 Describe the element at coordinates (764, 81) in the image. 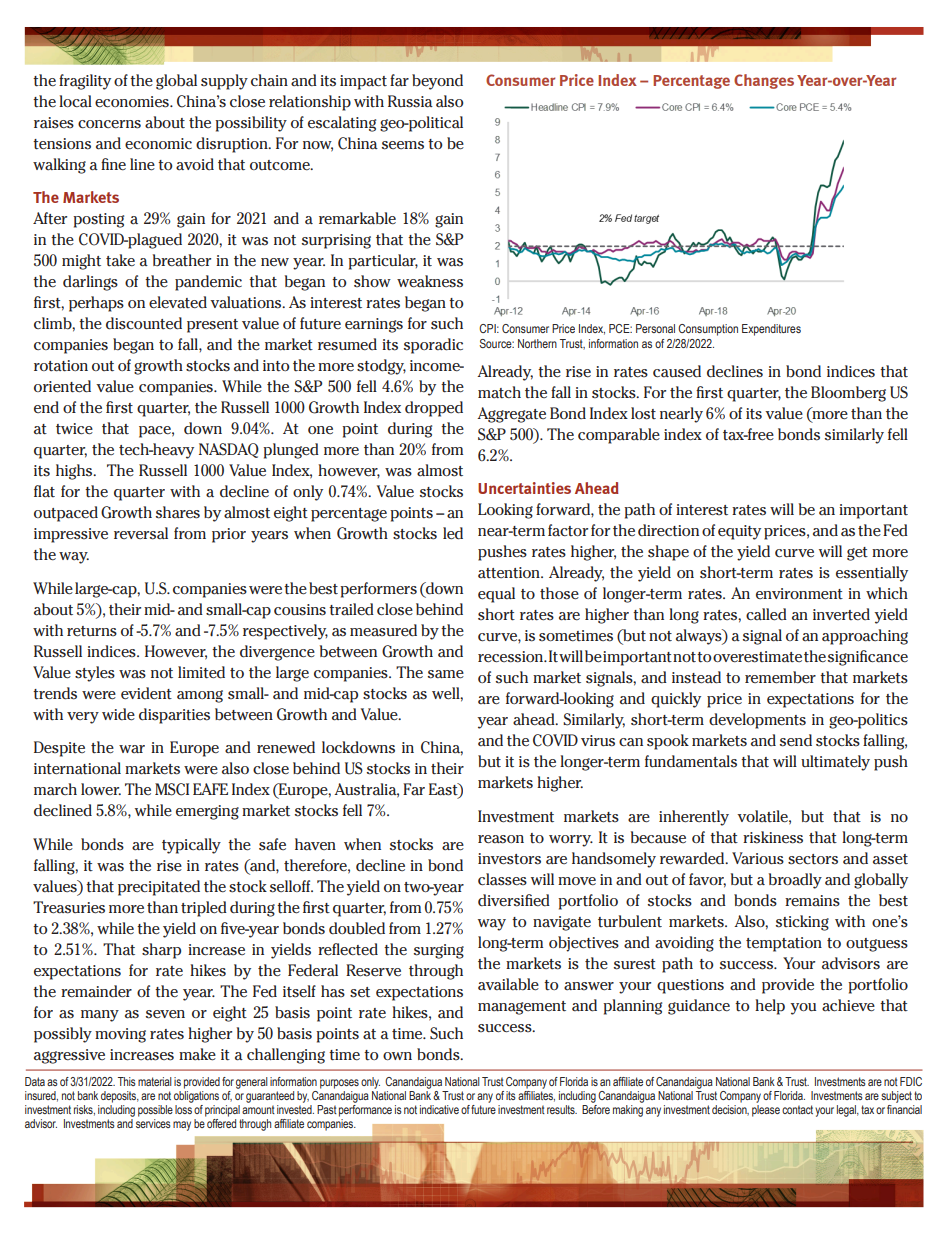

I see `Changes` at that location.
